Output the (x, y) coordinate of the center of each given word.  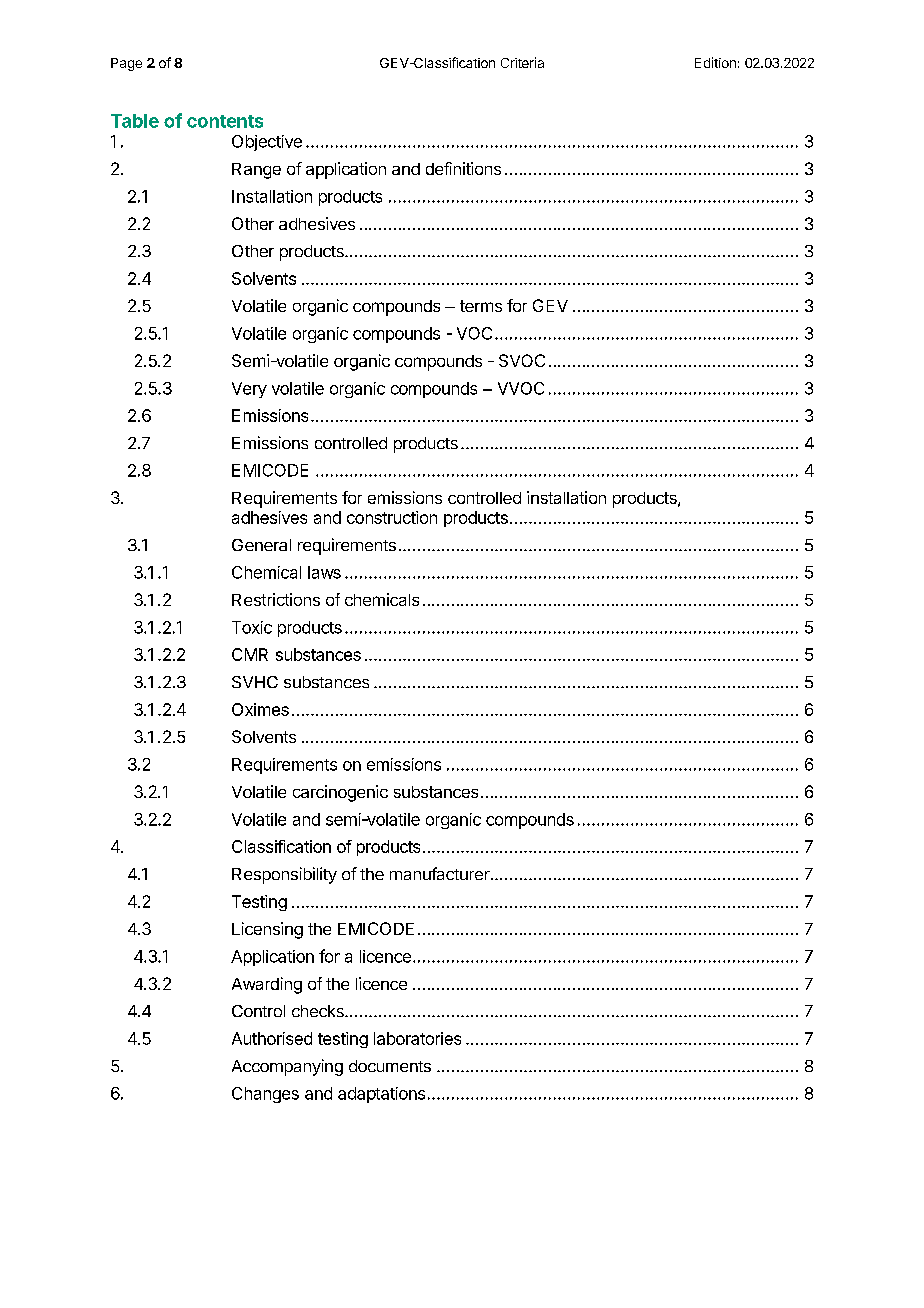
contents (225, 121)
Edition (715, 62)
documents (390, 1066)
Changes (265, 1095)
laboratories (417, 1038)
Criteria (522, 62)
